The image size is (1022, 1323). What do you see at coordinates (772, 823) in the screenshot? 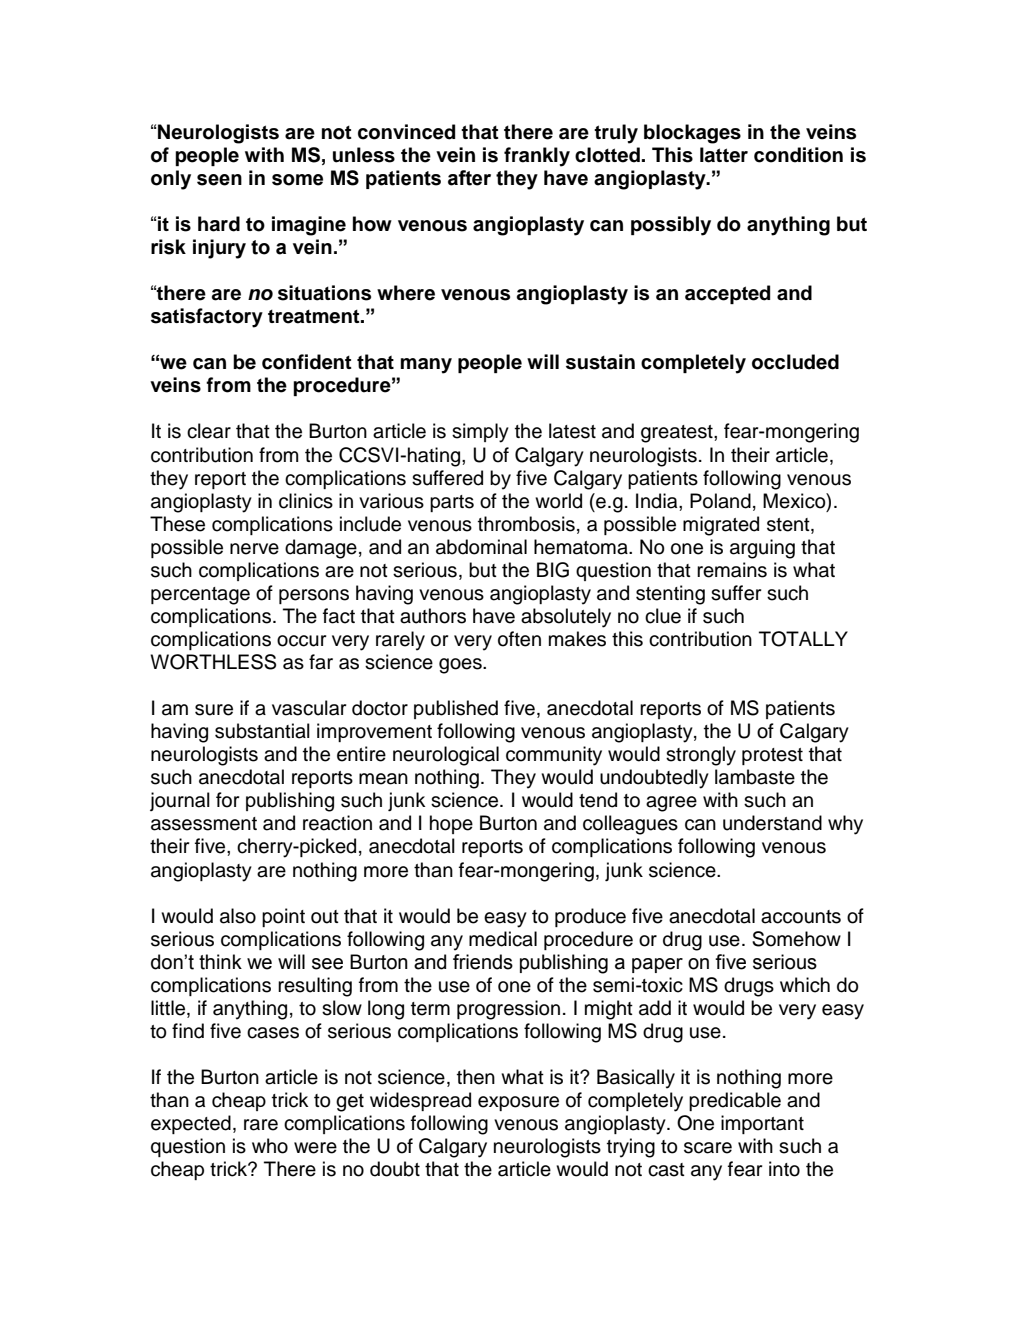
I see `understand` at bounding box center [772, 823].
